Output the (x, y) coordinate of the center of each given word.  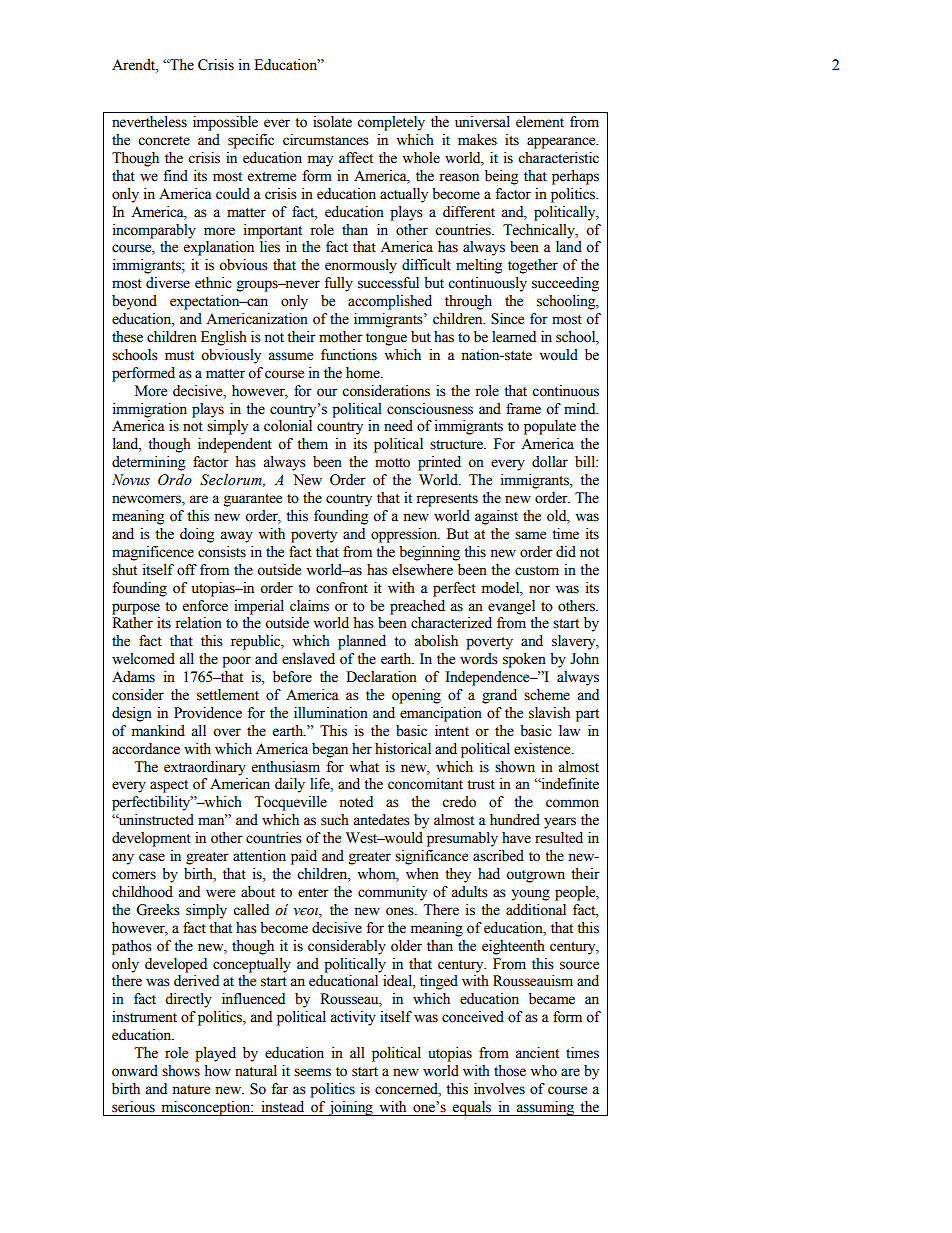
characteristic (558, 158)
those (510, 1071)
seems (312, 1072)
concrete (164, 141)
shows (181, 1071)
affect (356, 158)
